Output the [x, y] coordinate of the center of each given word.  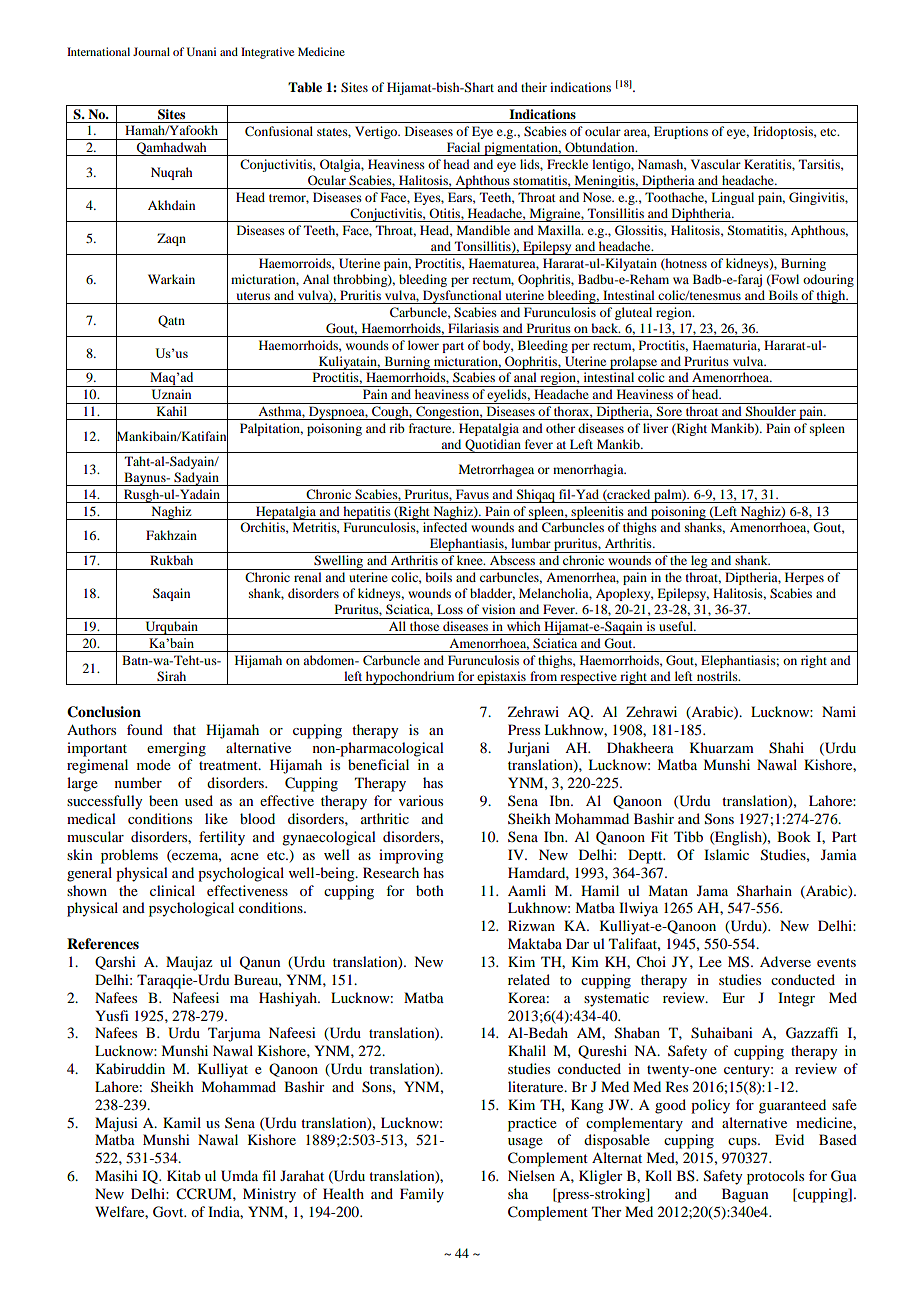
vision [498, 609]
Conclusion [104, 712]
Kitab [184, 1175]
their [534, 87]
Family [422, 1195]
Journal [151, 51]
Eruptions [681, 132]
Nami [839, 711]
